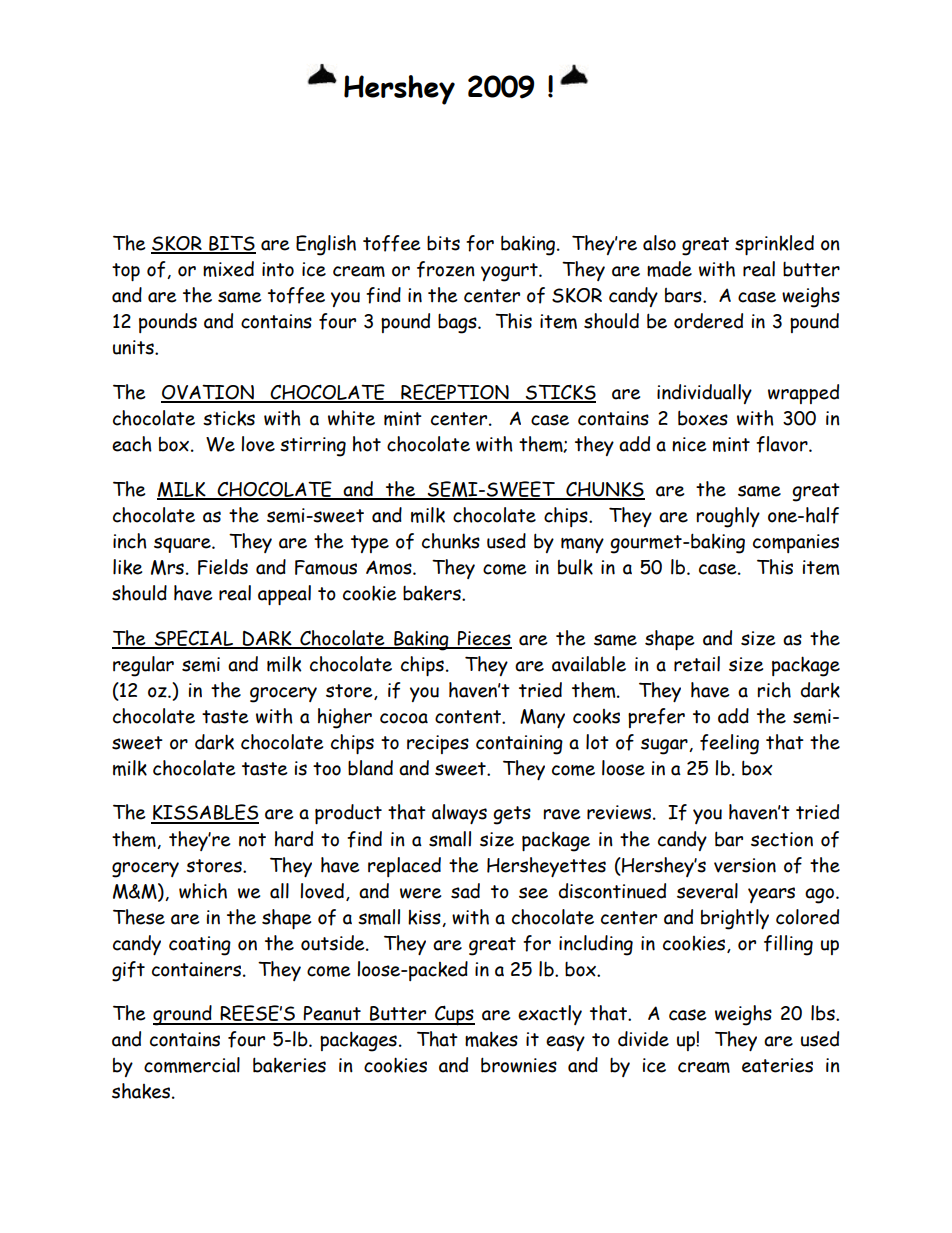 This screenshot has width=952, height=1233. Describe the element at coordinates (783, 444) in the screenshot. I see `flavor` at that location.
